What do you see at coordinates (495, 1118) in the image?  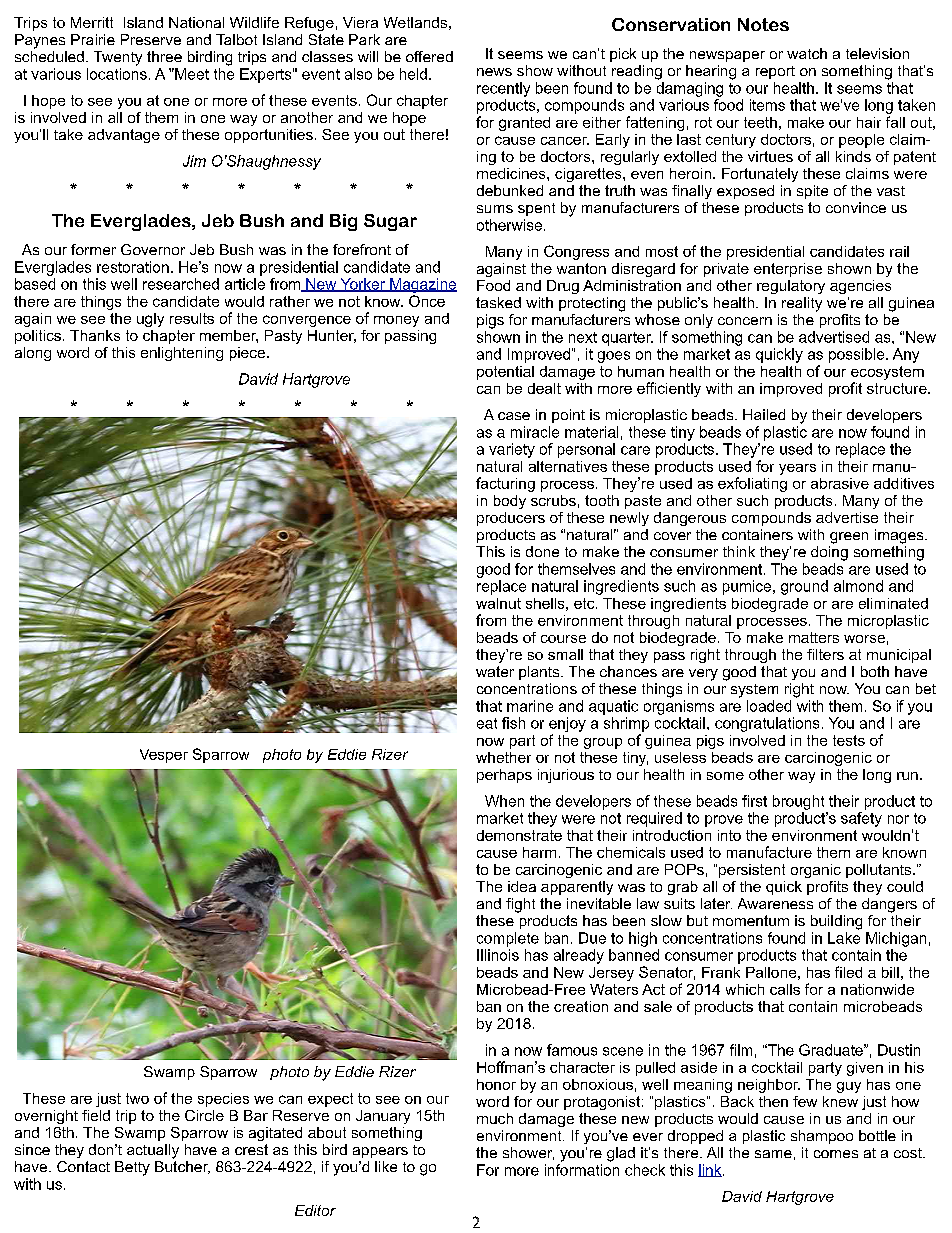 I see `much` at bounding box center [495, 1118].
